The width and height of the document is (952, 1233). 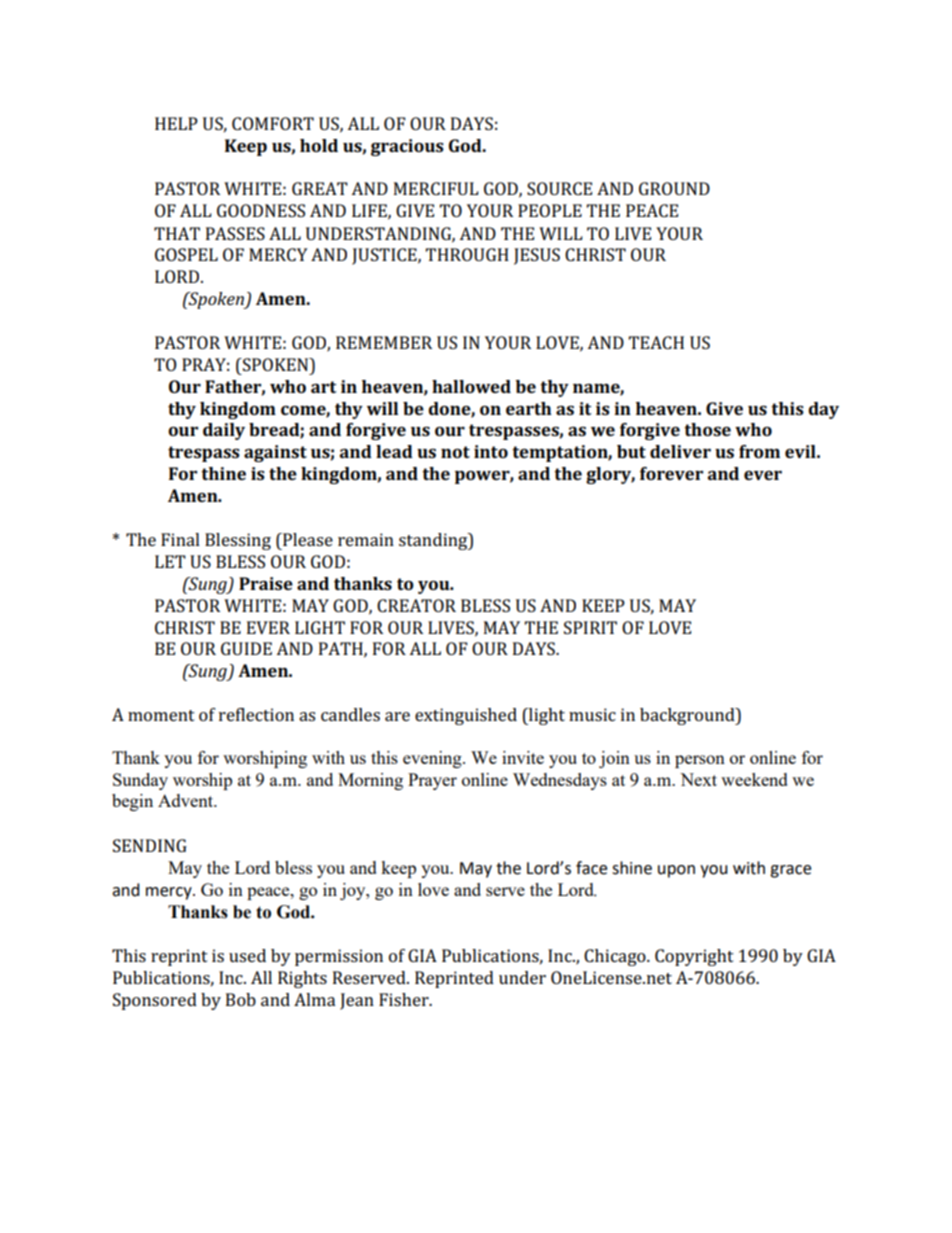 I want to click on SOURCE, so click(x=559, y=188).
